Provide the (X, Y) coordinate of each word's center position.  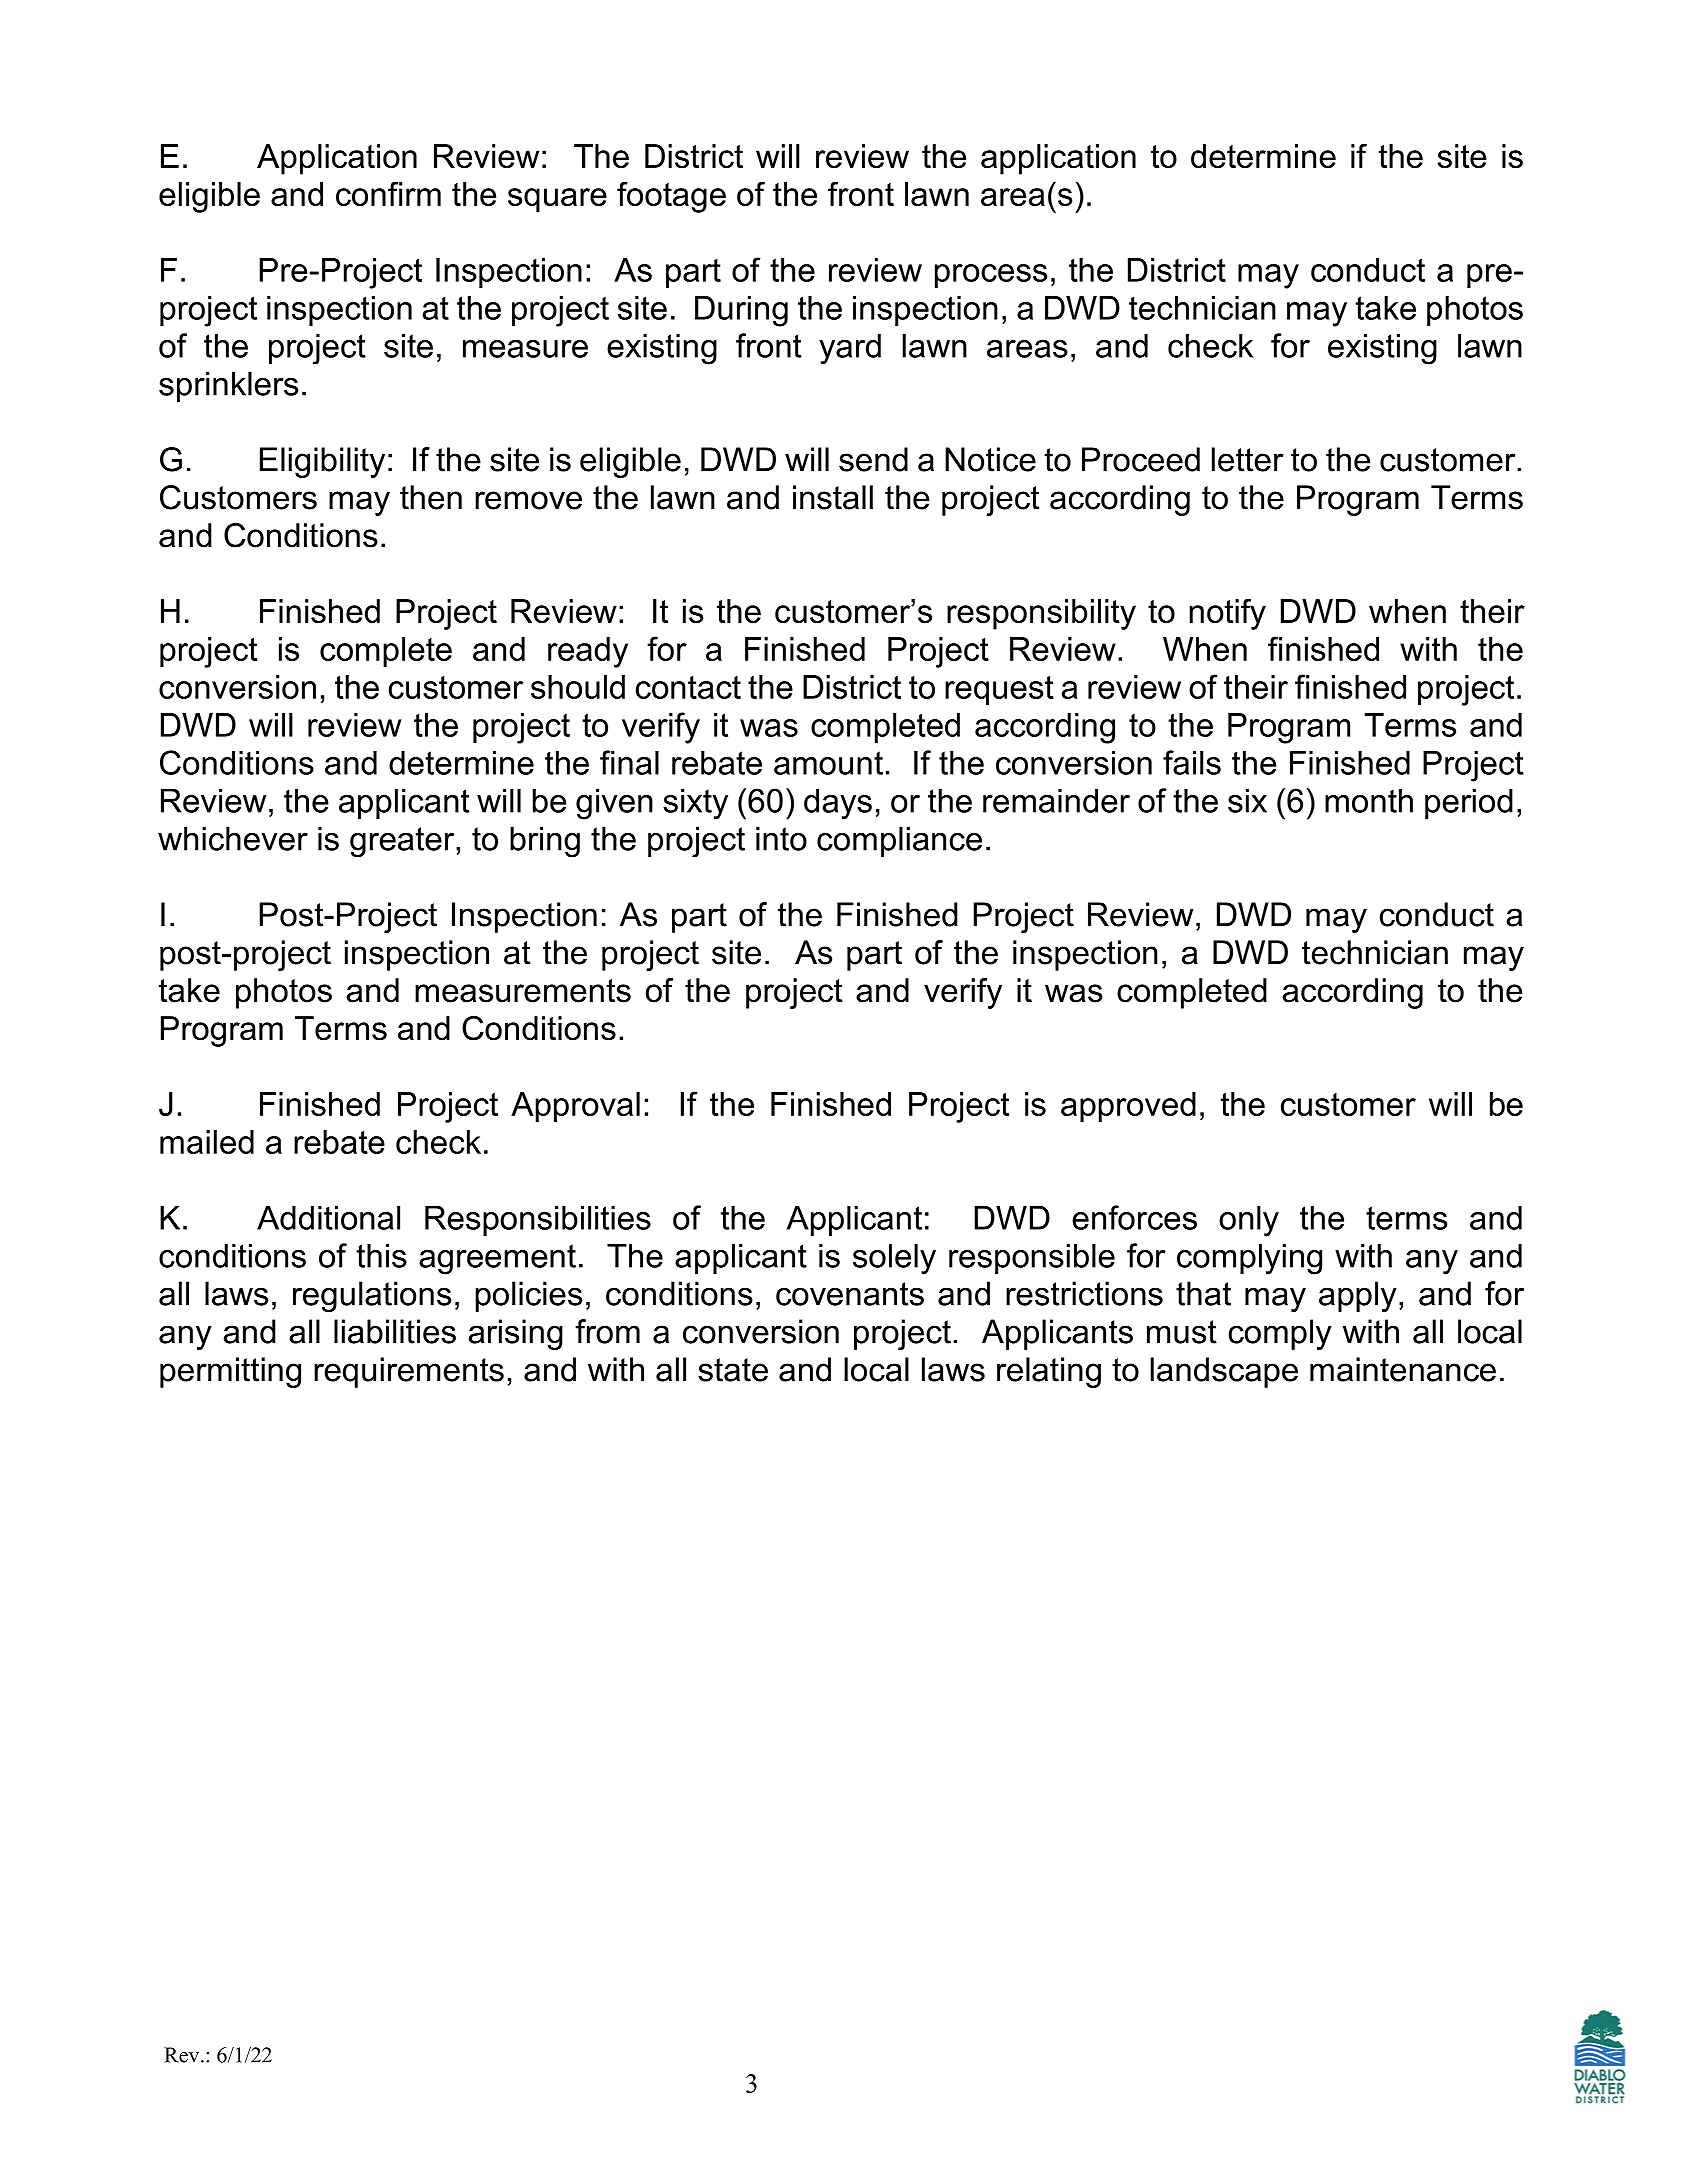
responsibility (1041, 614)
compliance (899, 841)
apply (1358, 1296)
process (991, 276)
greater (403, 842)
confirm (388, 193)
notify (1227, 614)
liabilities (395, 1331)
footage (671, 197)
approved (1128, 1107)
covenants (850, 1294)
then (431, 497)
